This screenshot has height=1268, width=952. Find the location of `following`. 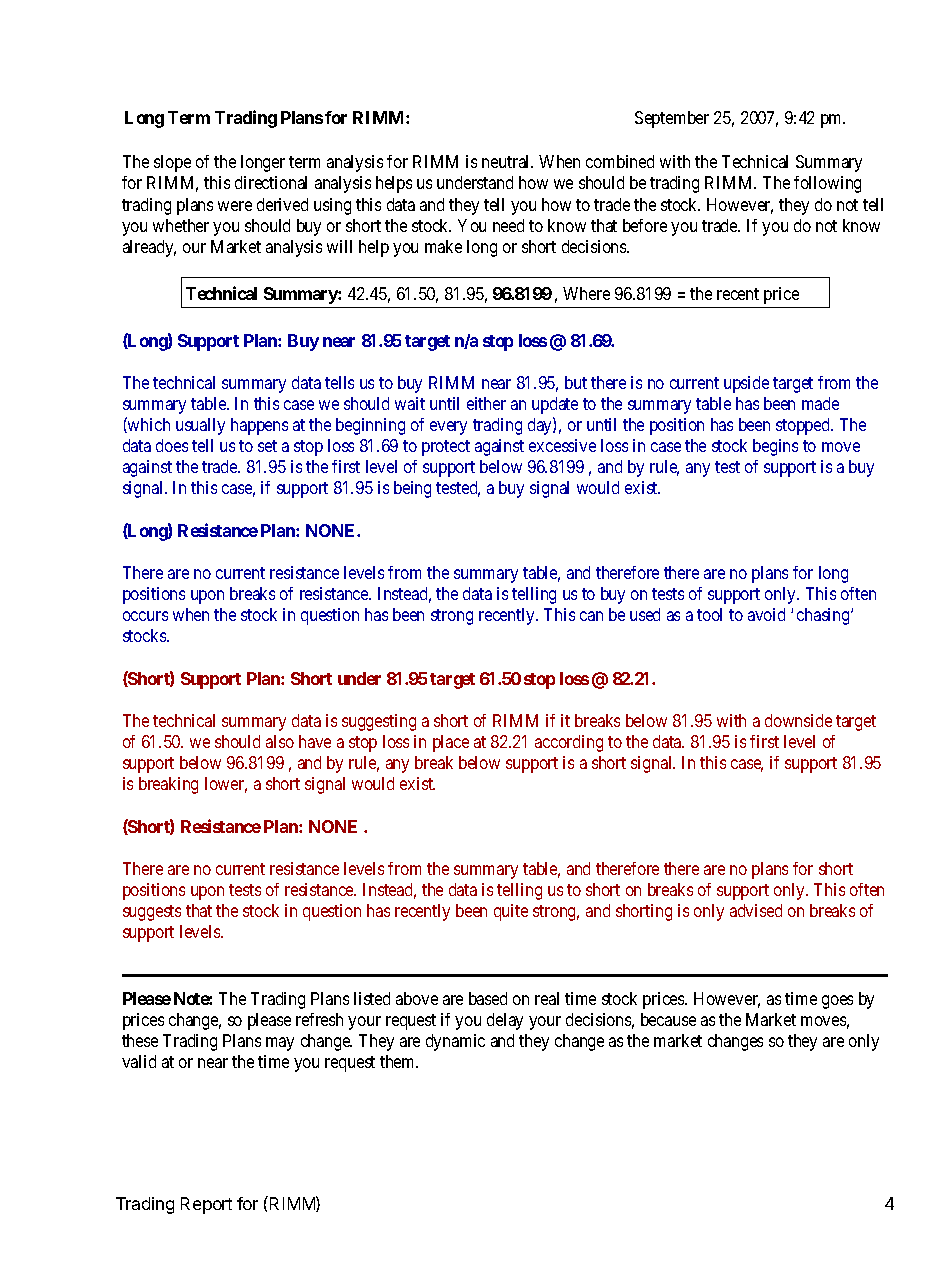

following is located at coordinates (827, 184).
